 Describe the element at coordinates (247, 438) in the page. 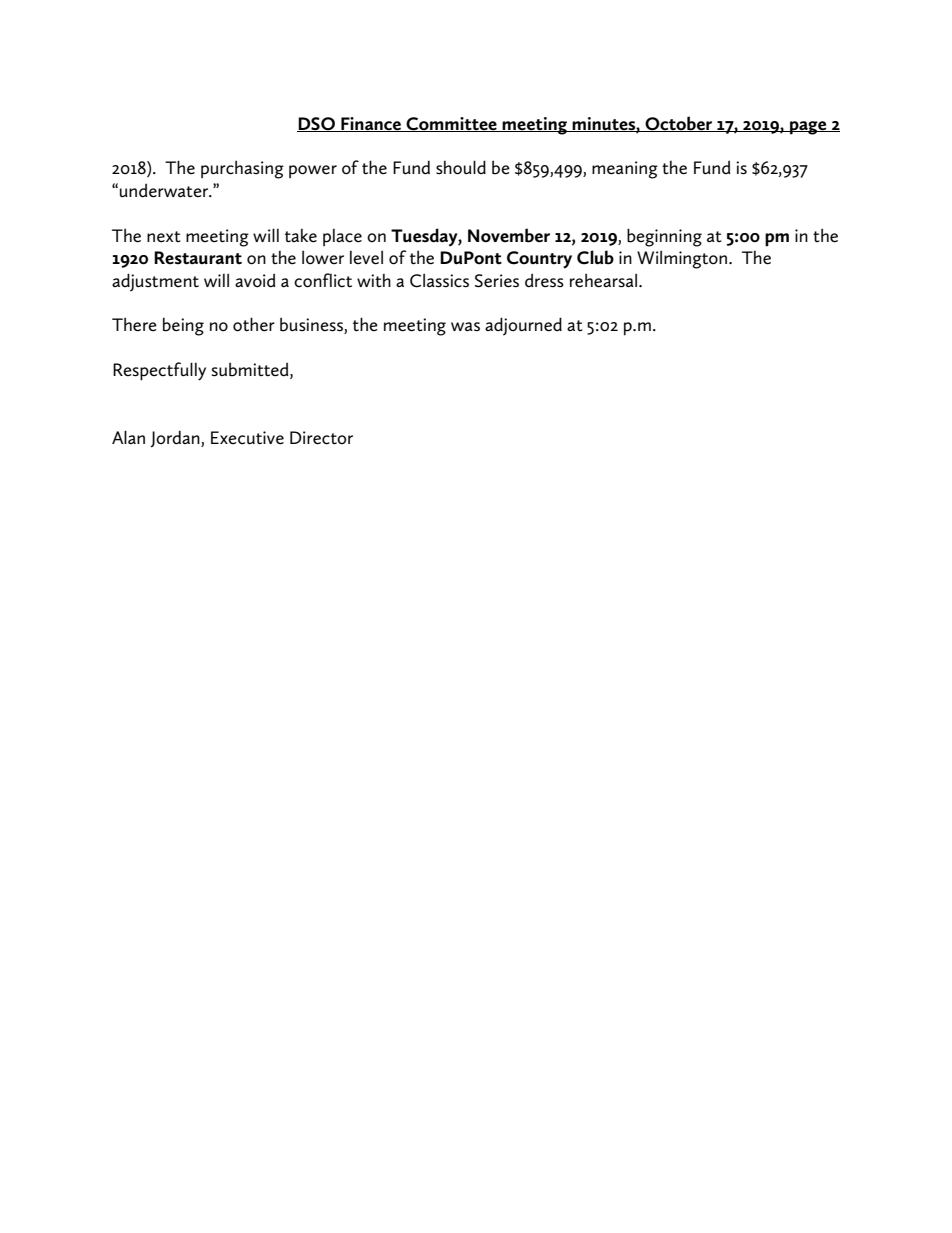

I see `Executive` at that location.
